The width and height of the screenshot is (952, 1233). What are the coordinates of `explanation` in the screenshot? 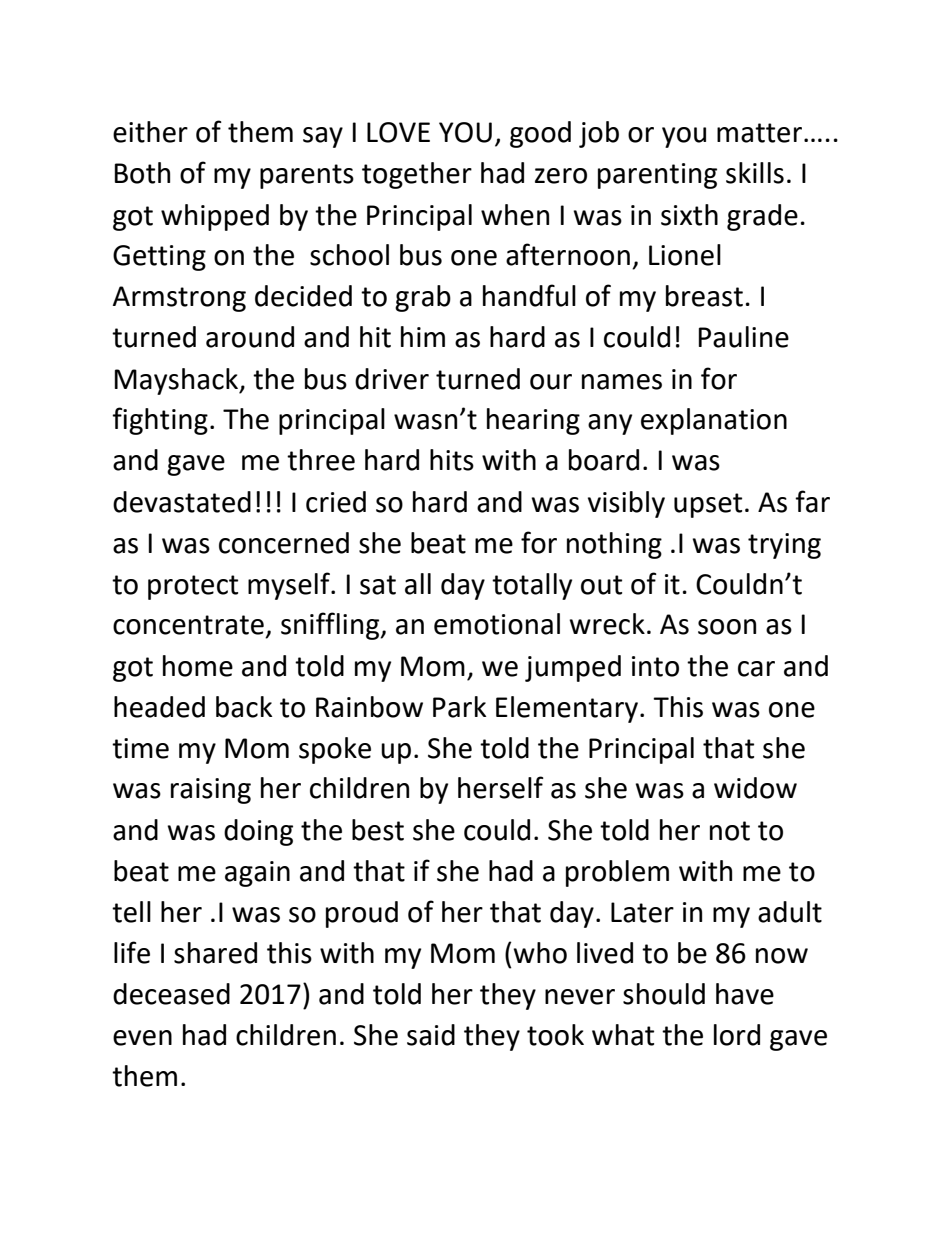 It's located at (714, 421).
